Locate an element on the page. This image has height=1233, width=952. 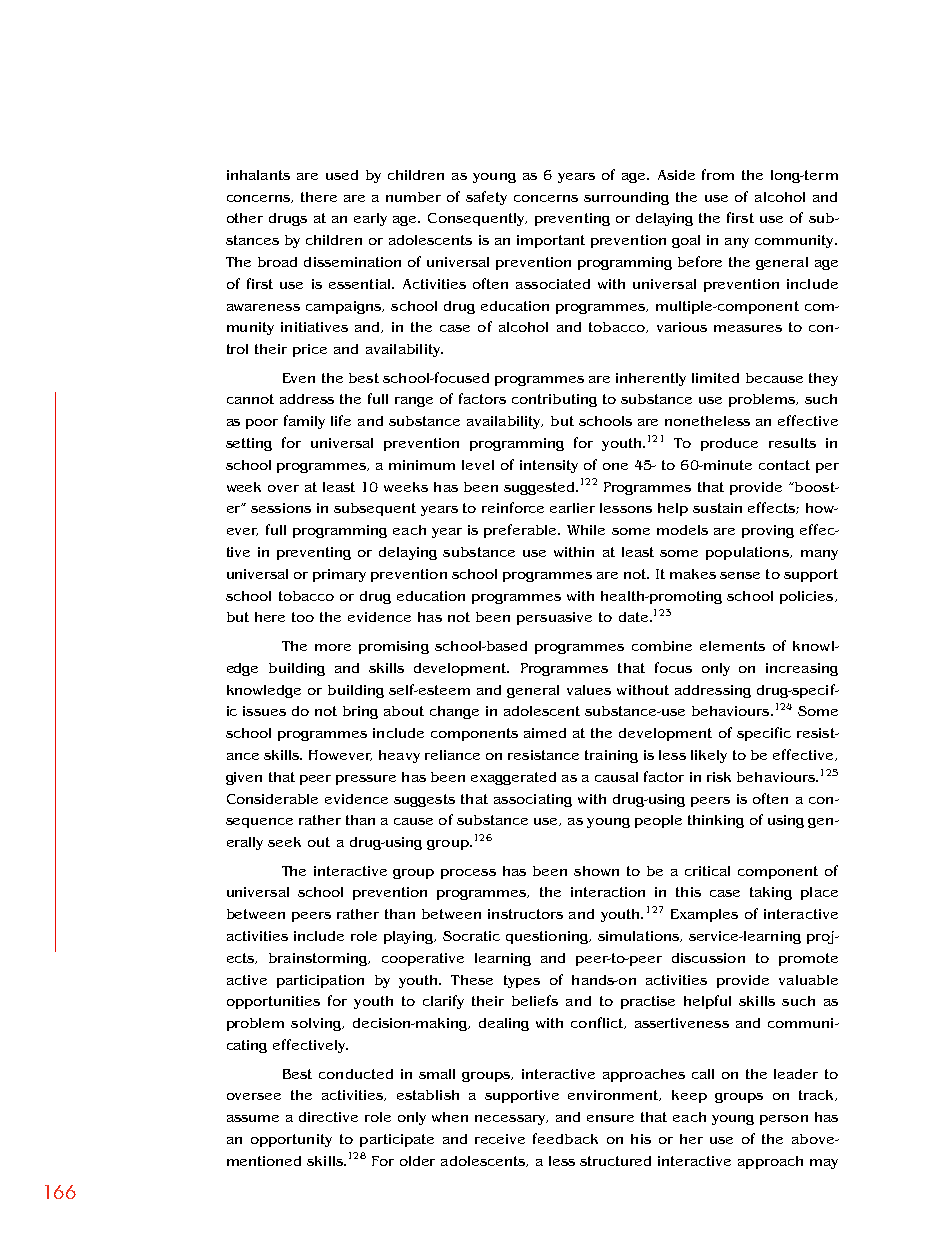
early is located at coordinates (370, 219).
